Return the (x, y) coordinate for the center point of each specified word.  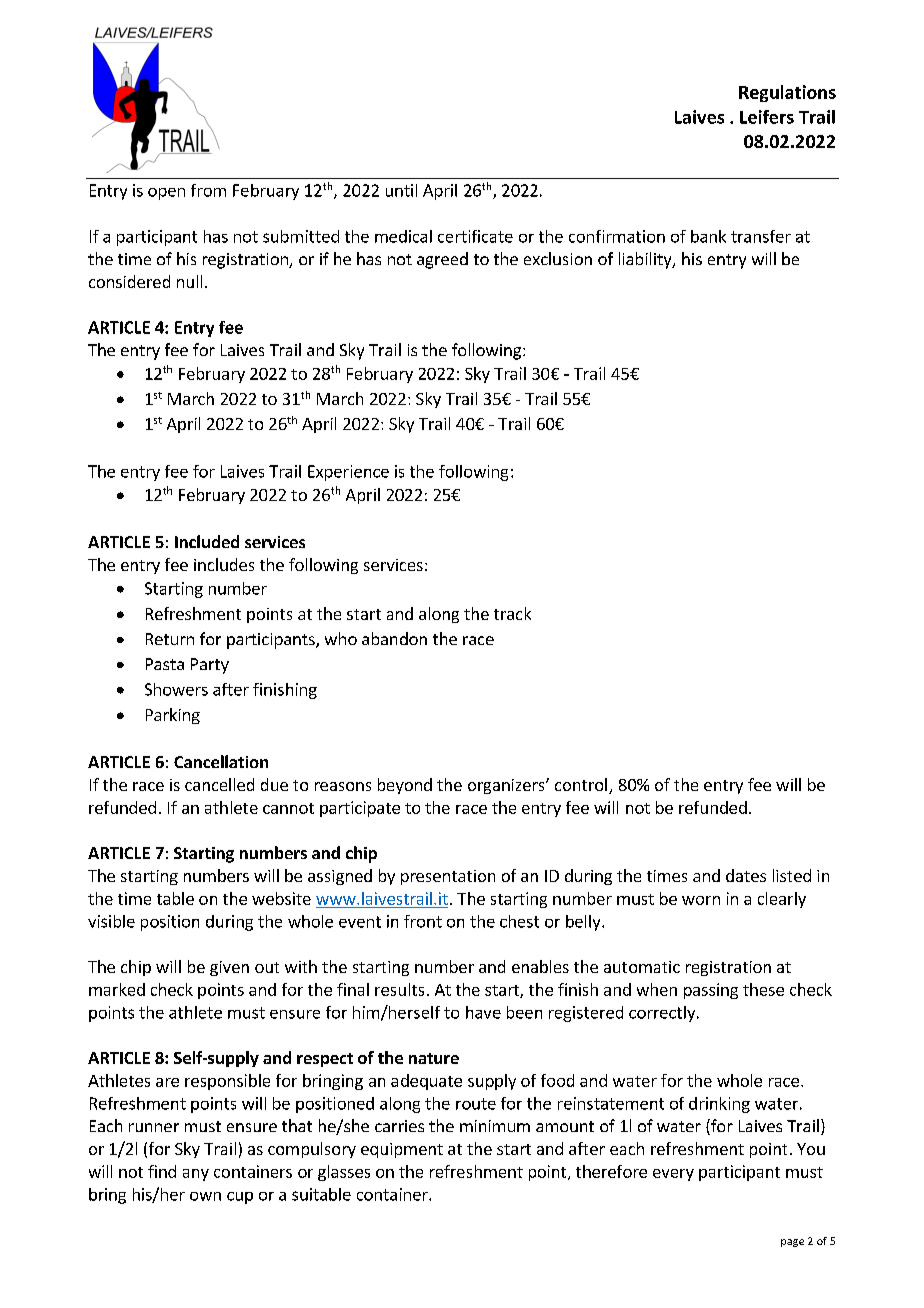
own (205, 1196)
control (581, 784)
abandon (394, 638)
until (401, 190)
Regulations (787, 93)
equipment (402, 1150)
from (208, 190)
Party (210, 666)
